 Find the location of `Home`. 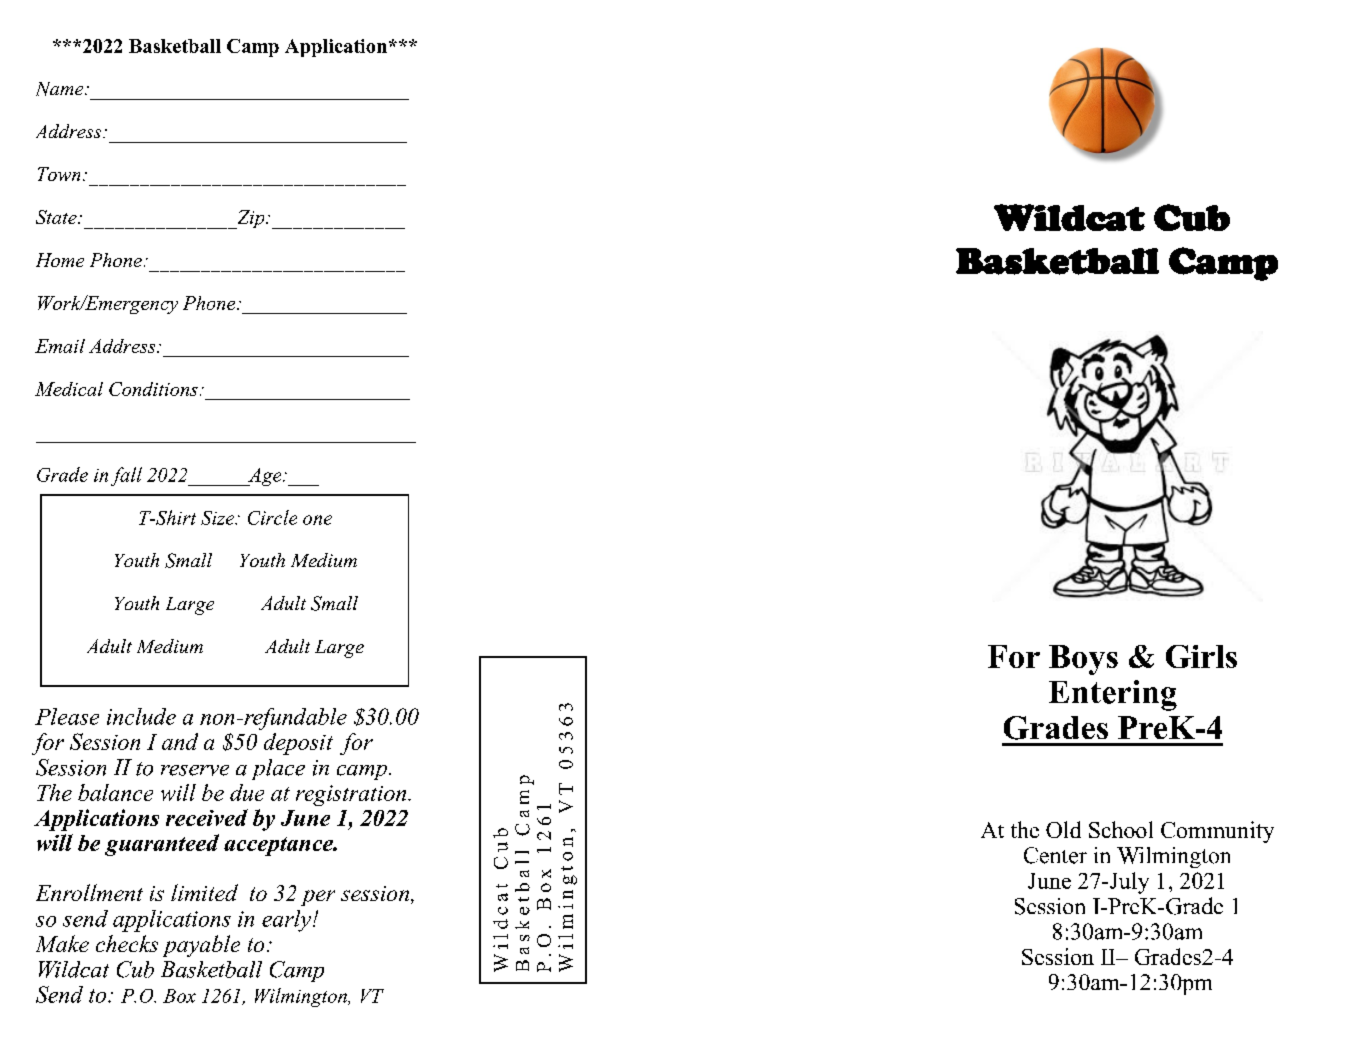

Home is located at coordinates (60, 260).
